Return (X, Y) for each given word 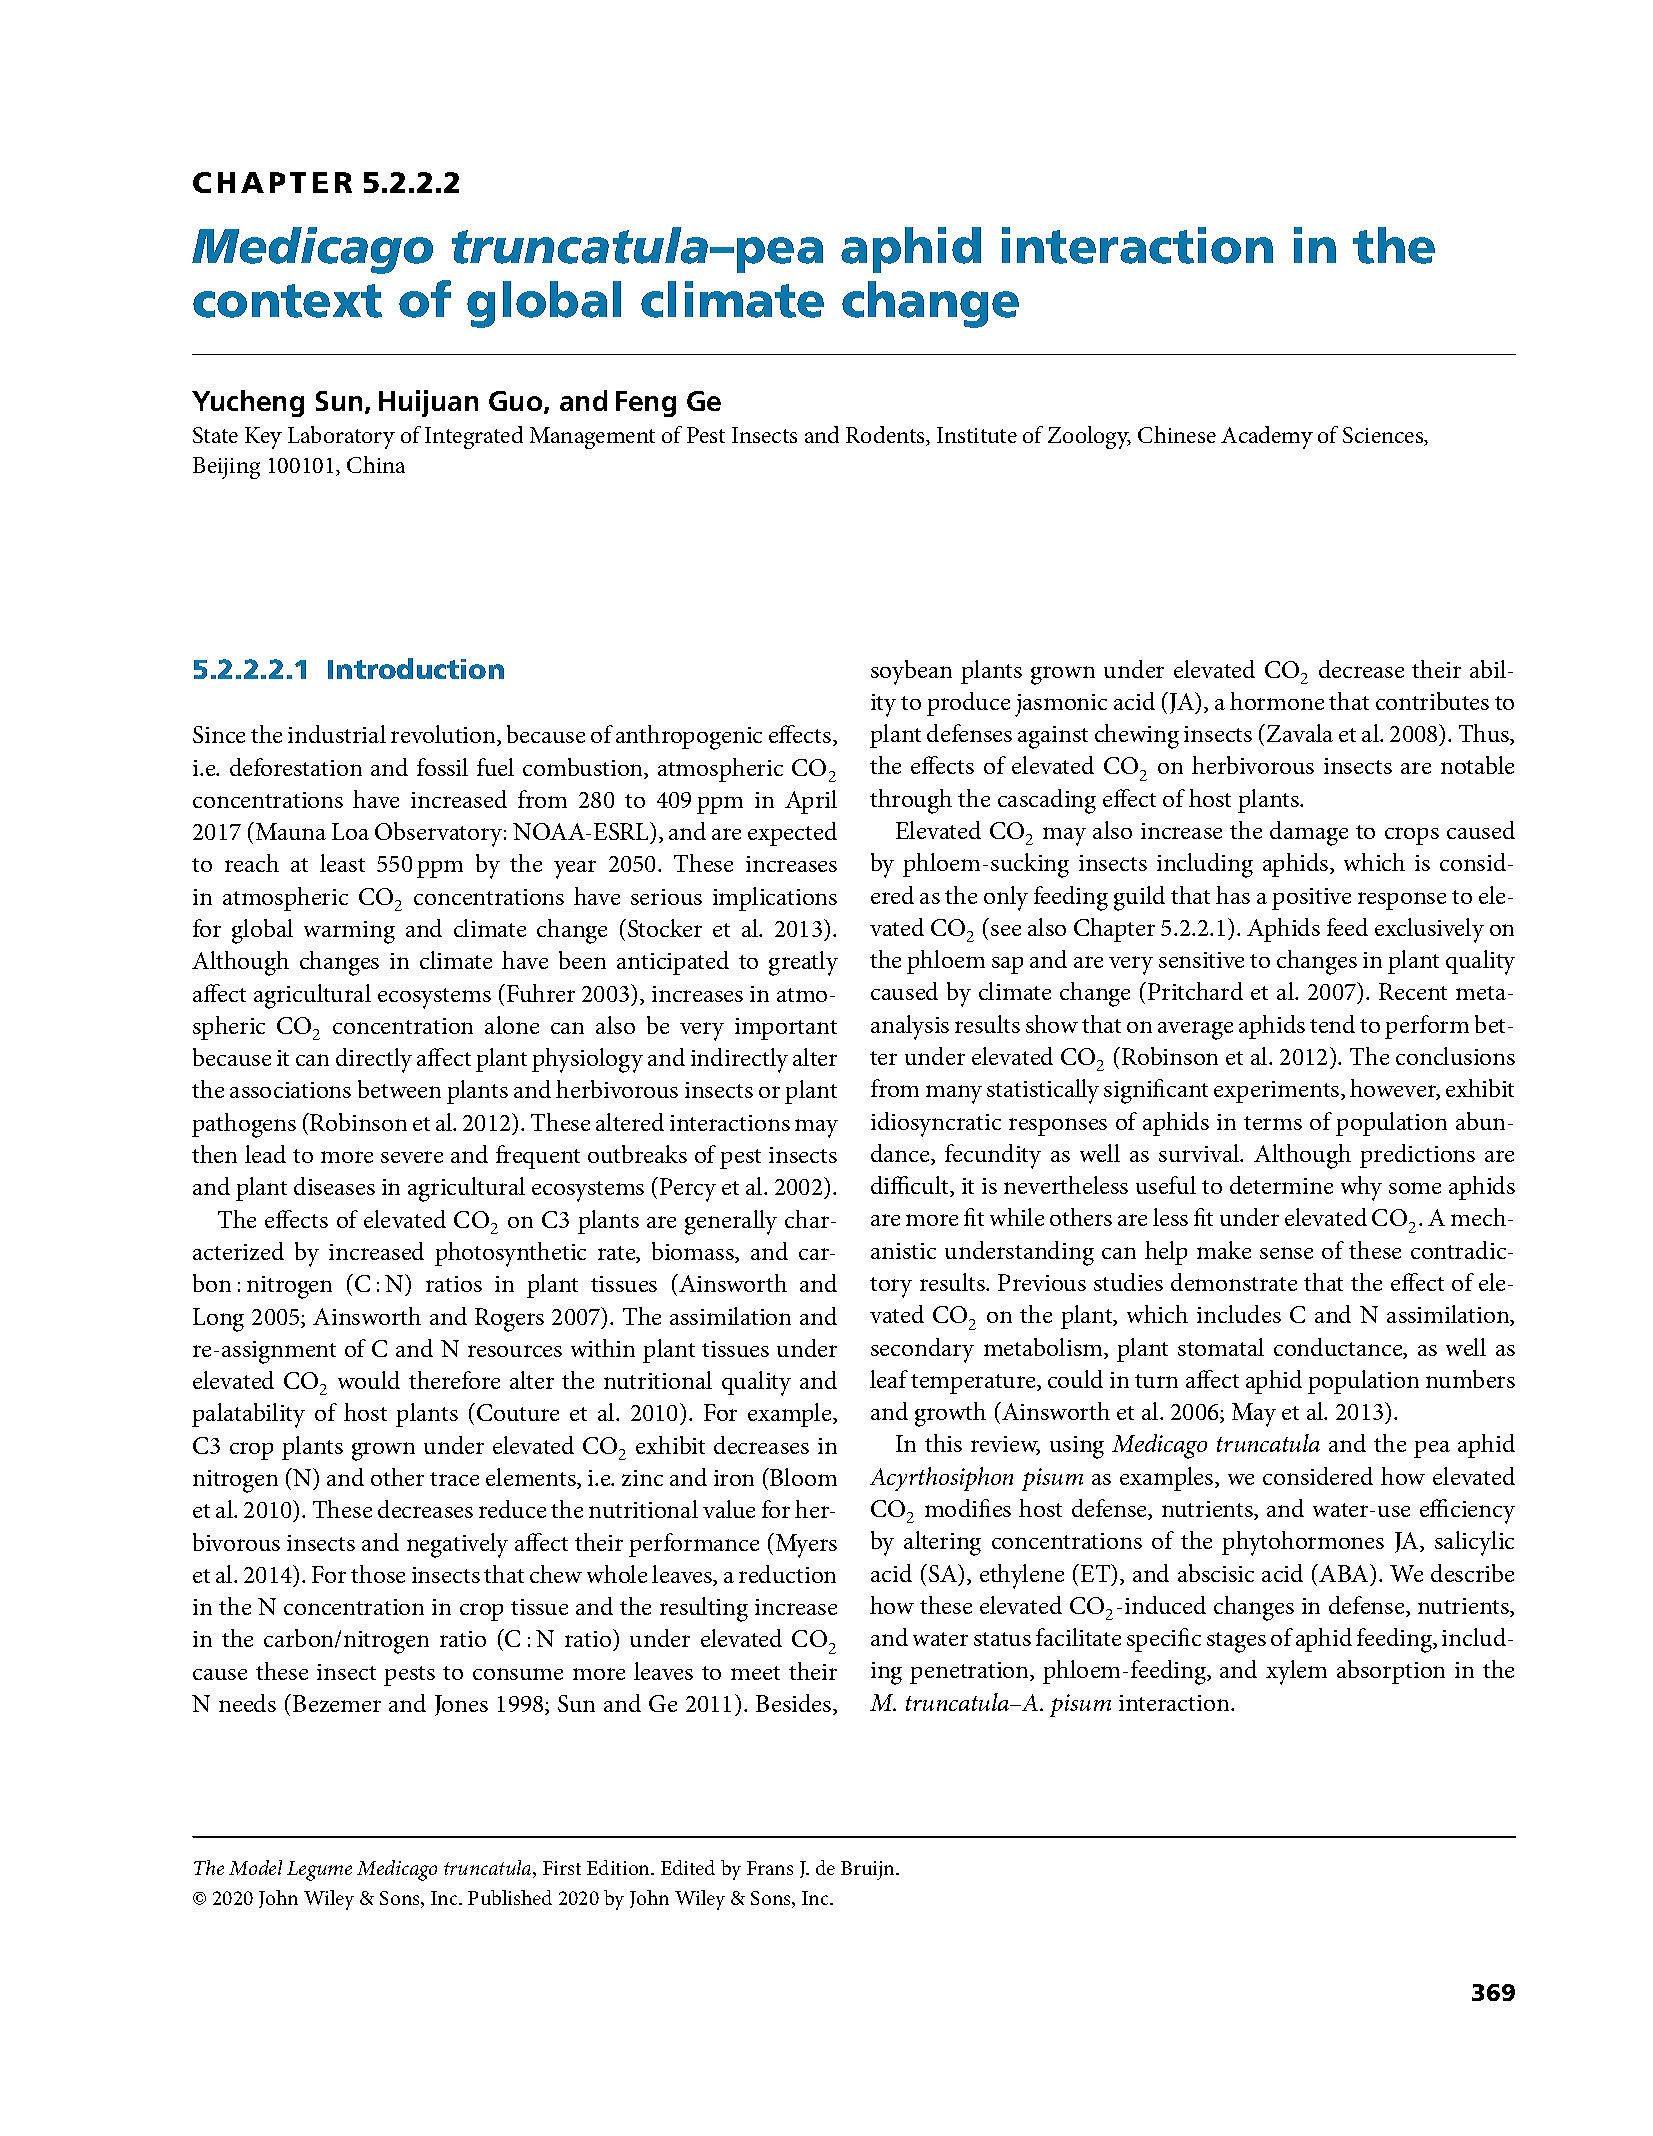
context (287, 301)
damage (1309, 833)
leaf (889, 1379)
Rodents (886, 436)
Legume (319, 1871)
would (369, 1380)
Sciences (1384, 436)
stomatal (1221, 1347)
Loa (350, 831)
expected (792, 834)
